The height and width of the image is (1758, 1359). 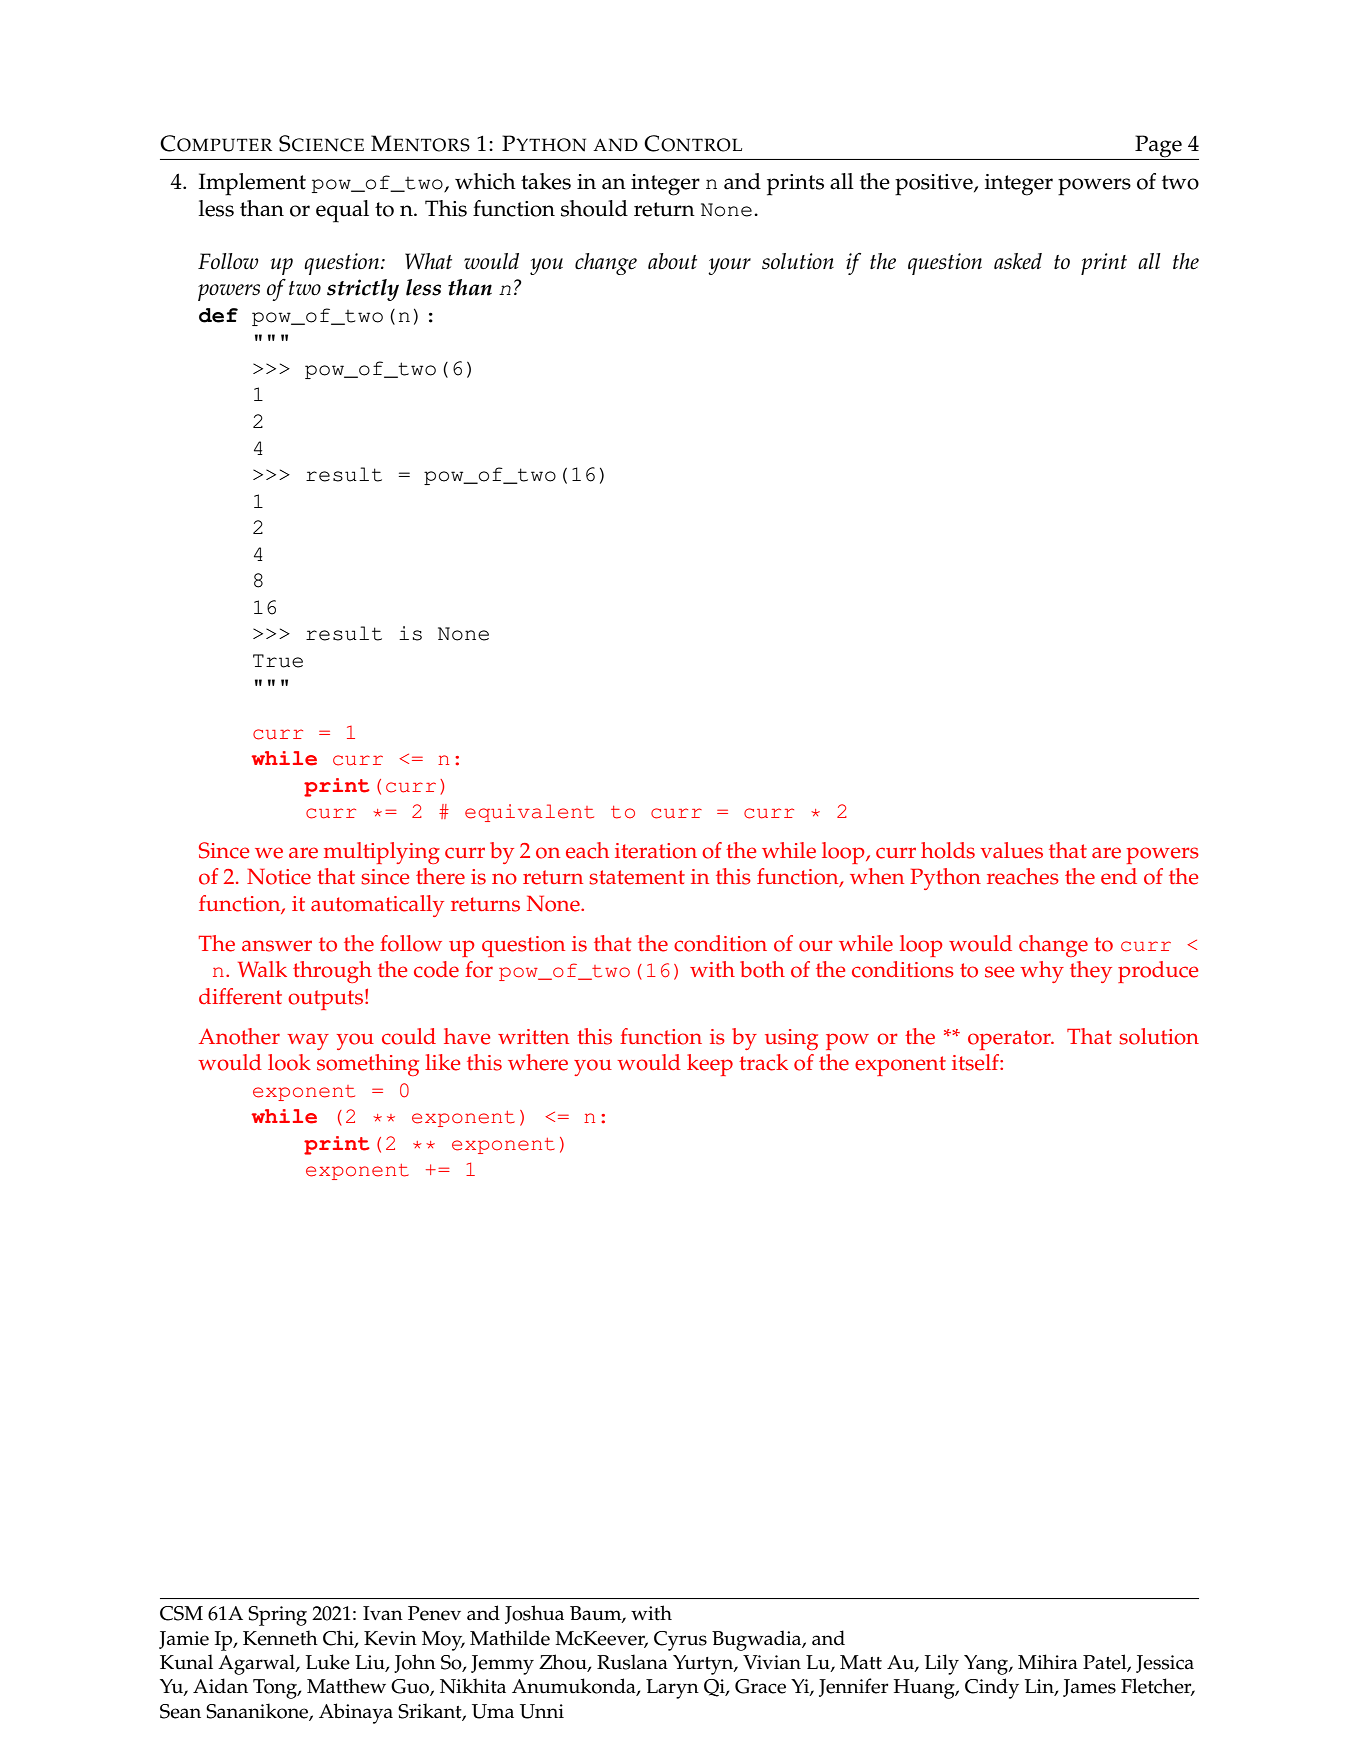 What do you see at coordinates (1018, 261) in the image?
I see `asked` at bounding box center [1018, 261].
